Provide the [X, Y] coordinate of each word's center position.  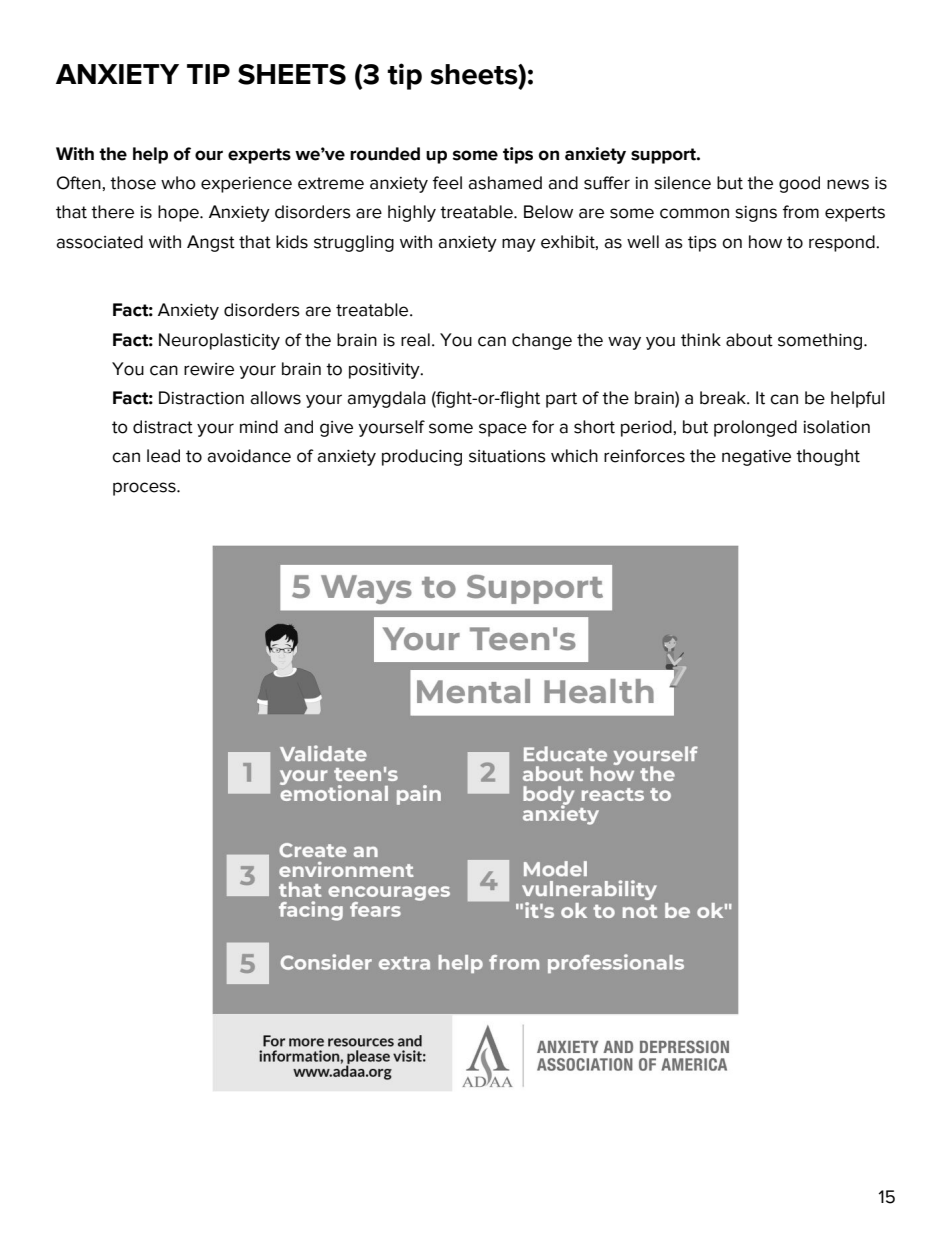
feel [447, 183]
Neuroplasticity [219, 341]
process [145, 489]
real [415, 340]
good [799, 184]
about [749, 340]
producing [422, 457]
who [178, 183]
